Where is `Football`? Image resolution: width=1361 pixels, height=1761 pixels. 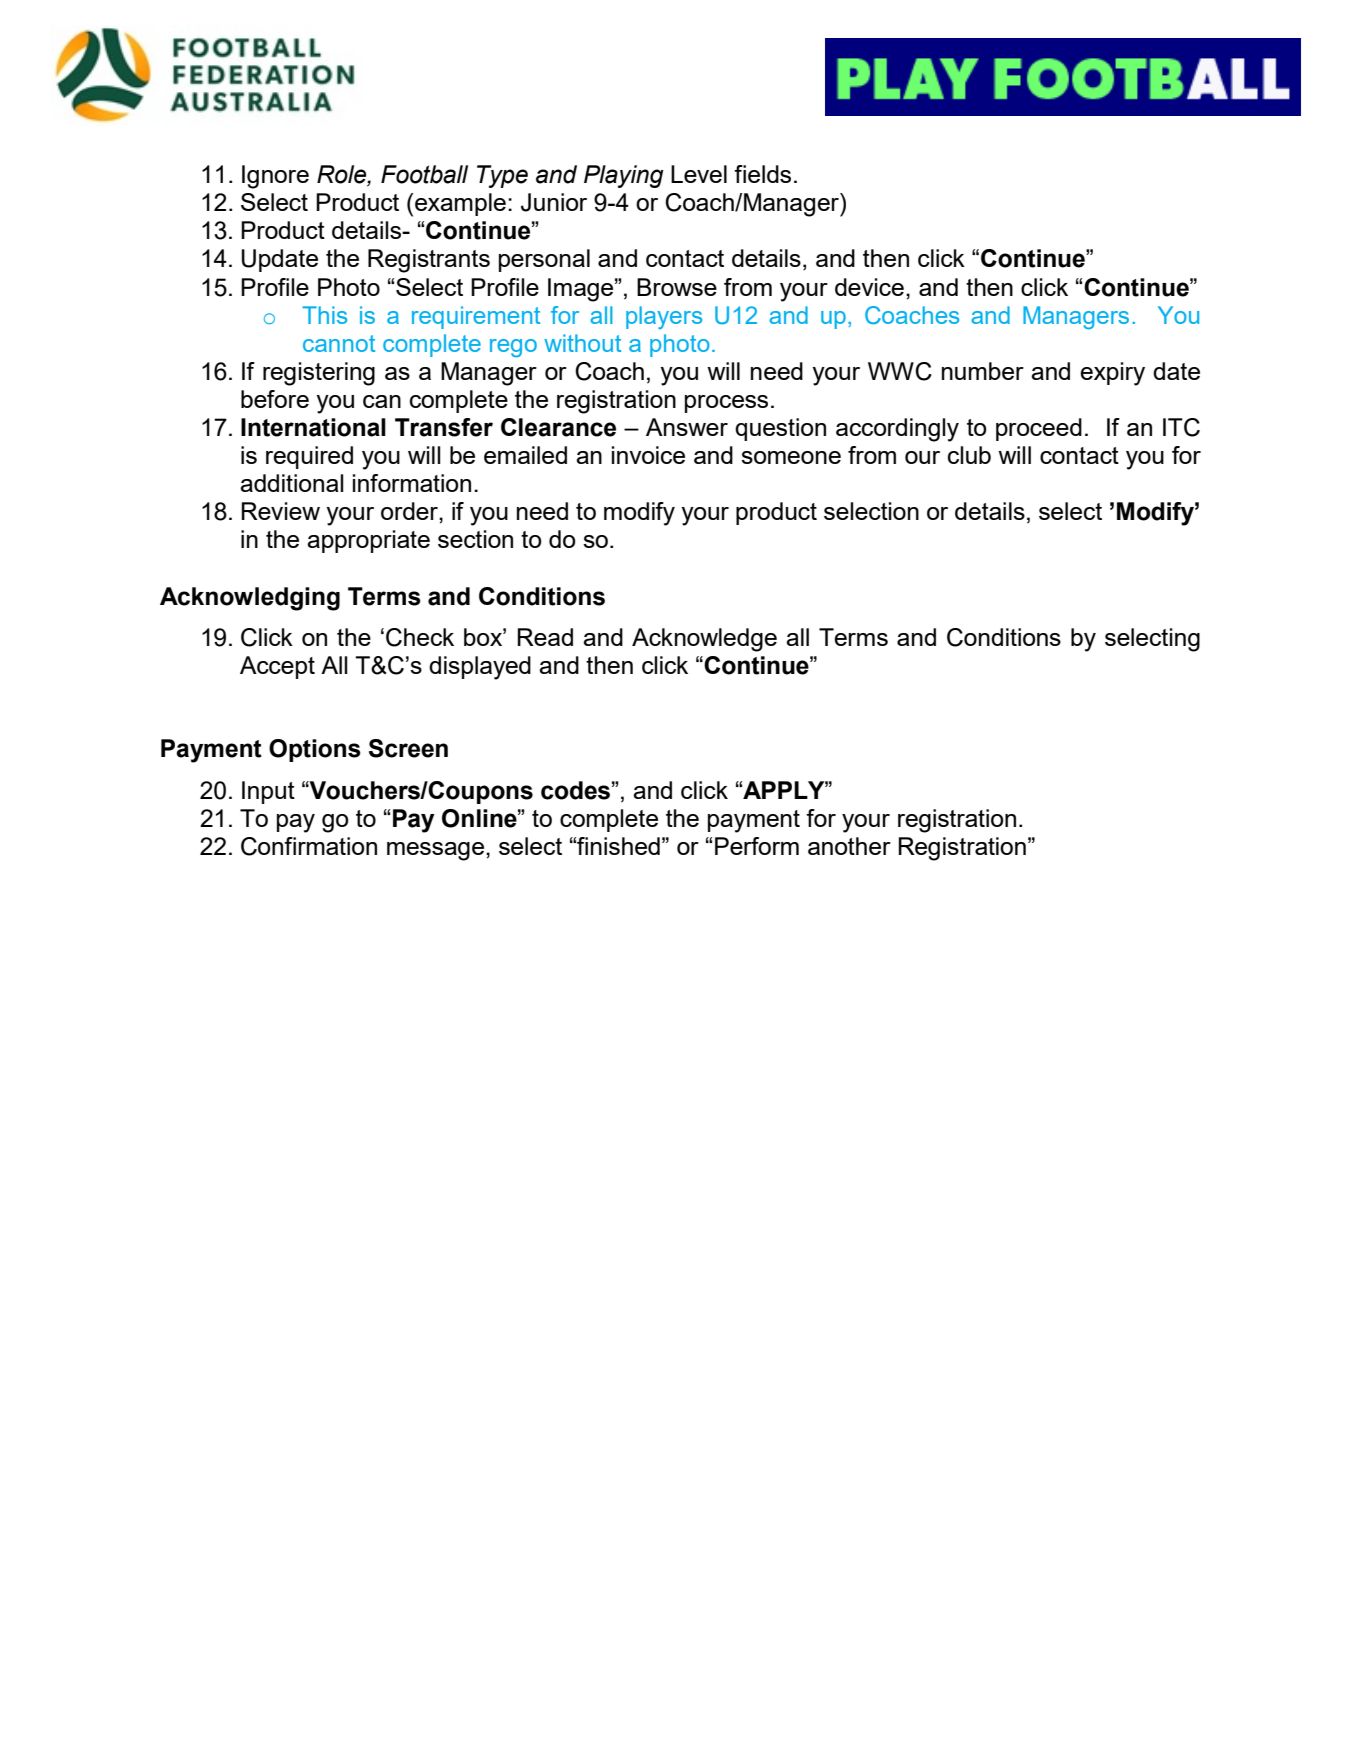
Football is located at coordinates (424, 174).
